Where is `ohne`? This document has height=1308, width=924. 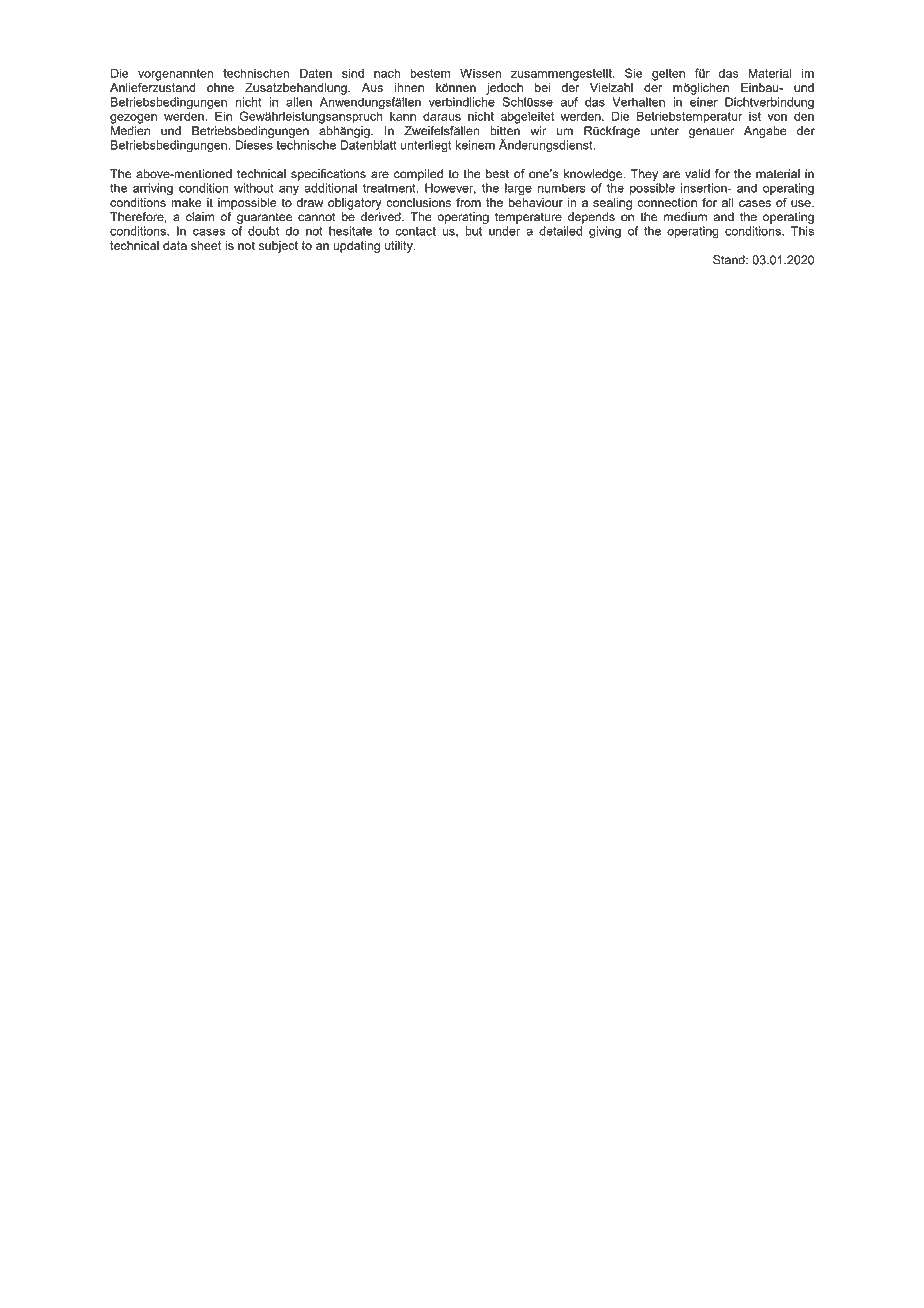 ohne is located at coordinates (220, 87).
